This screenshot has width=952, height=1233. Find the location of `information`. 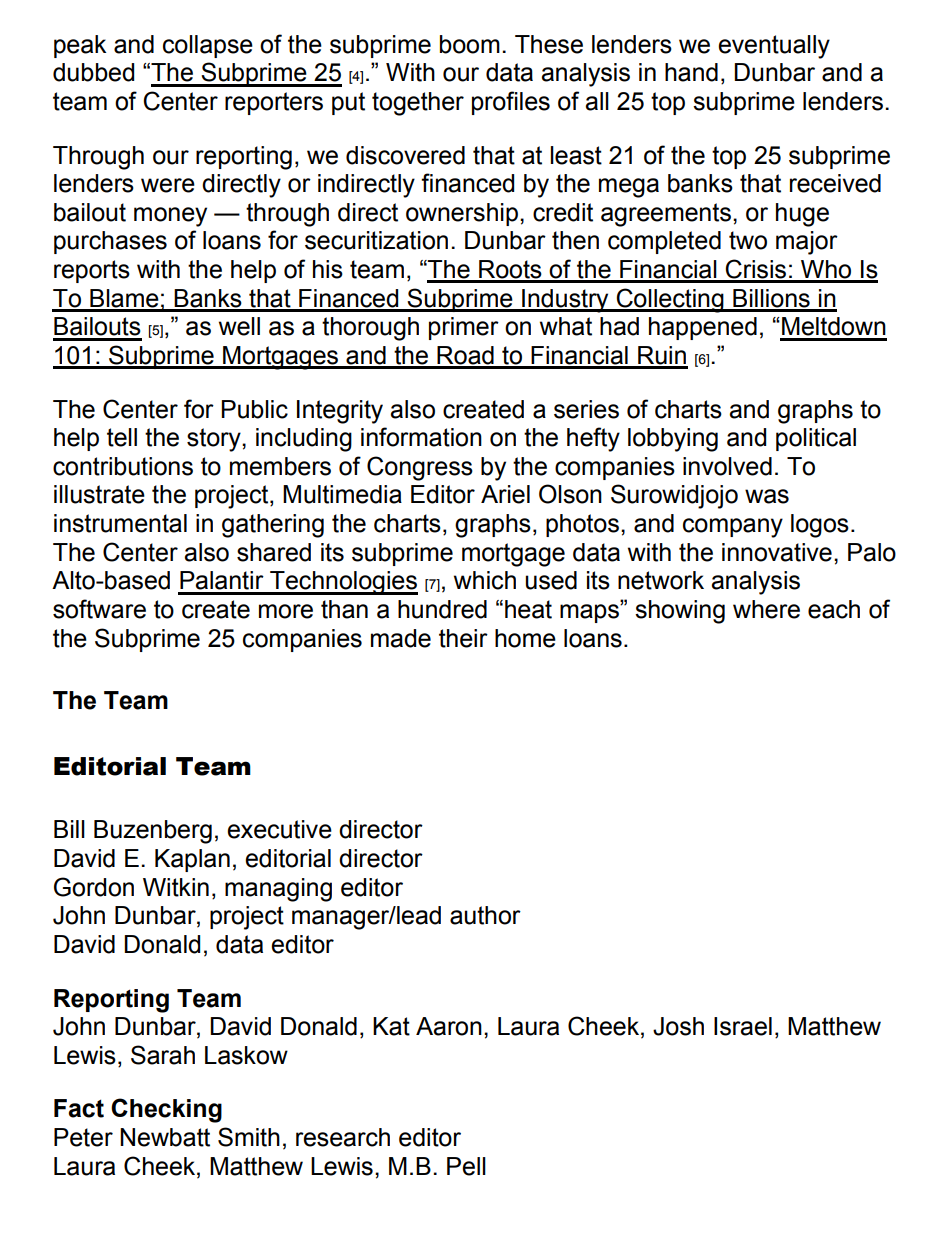

information is located at coordinates (421, 437).
